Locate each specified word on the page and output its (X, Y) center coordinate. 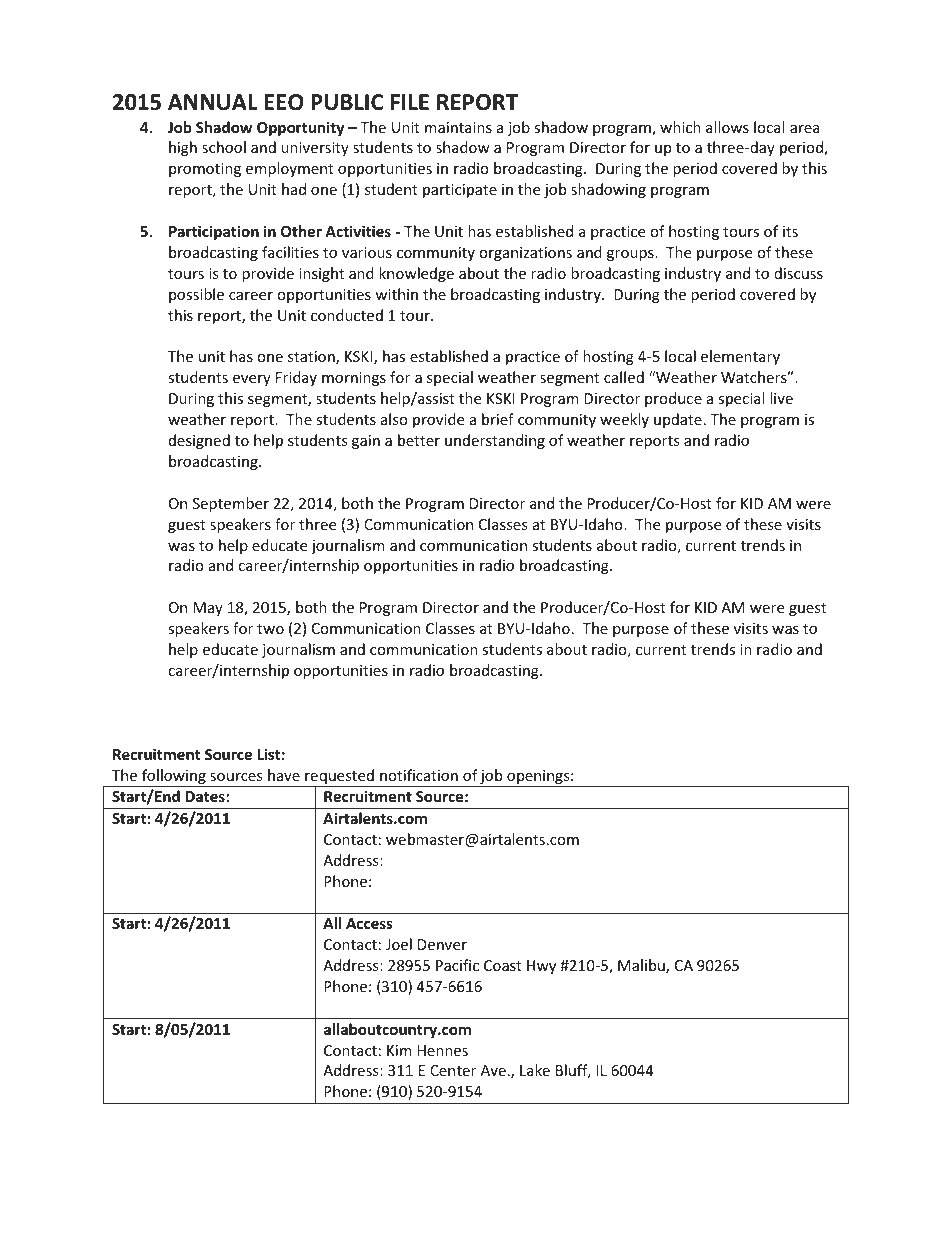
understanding (495, 441)
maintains (458, 127)
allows (727, 127)
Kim (399, 1050)
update (678, 420)
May (208, 609)
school (224, 147)
